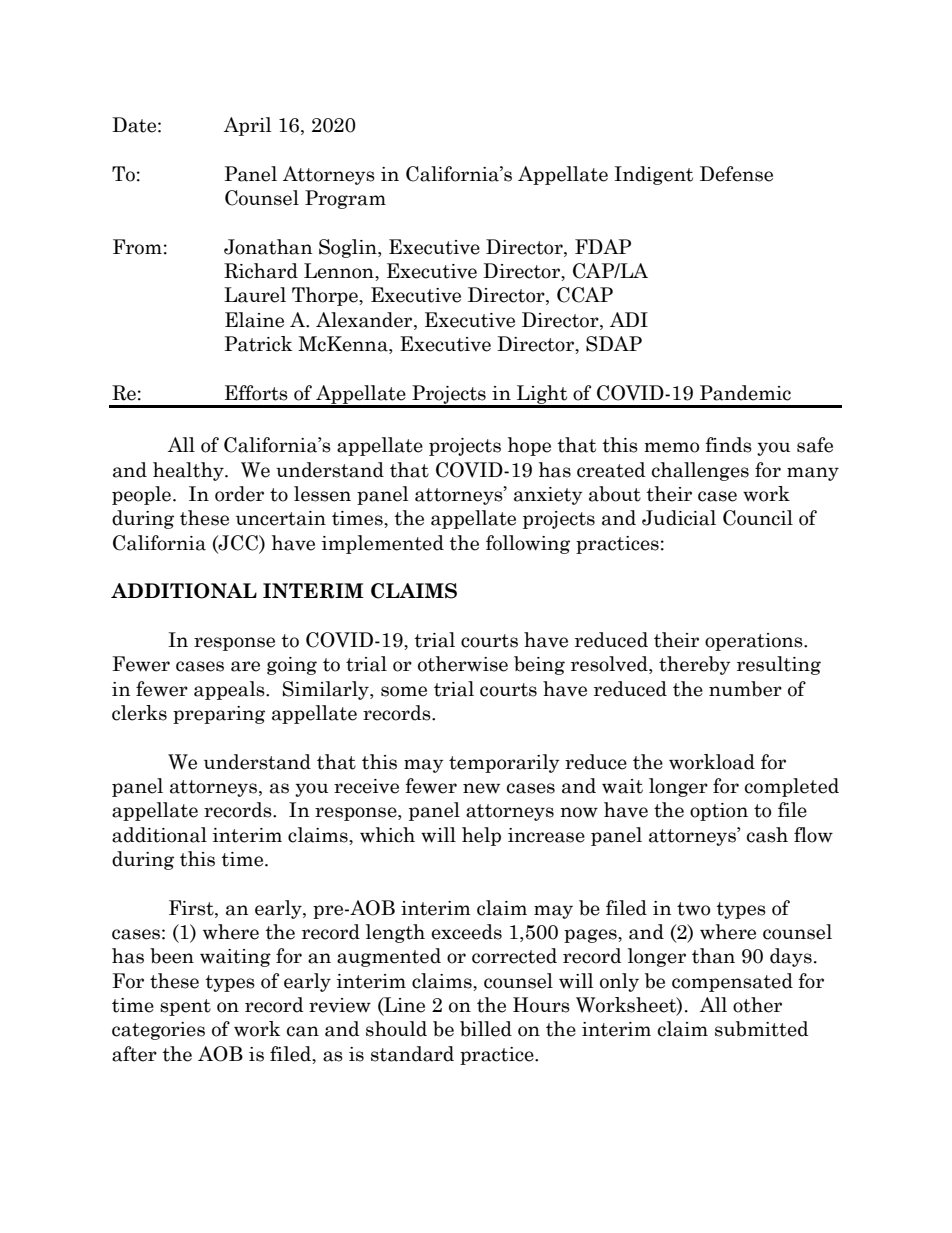 This image has width=952, height=1233. Describe the element at coordinates (185, 1007) in the image. I see `spent` at that location.
